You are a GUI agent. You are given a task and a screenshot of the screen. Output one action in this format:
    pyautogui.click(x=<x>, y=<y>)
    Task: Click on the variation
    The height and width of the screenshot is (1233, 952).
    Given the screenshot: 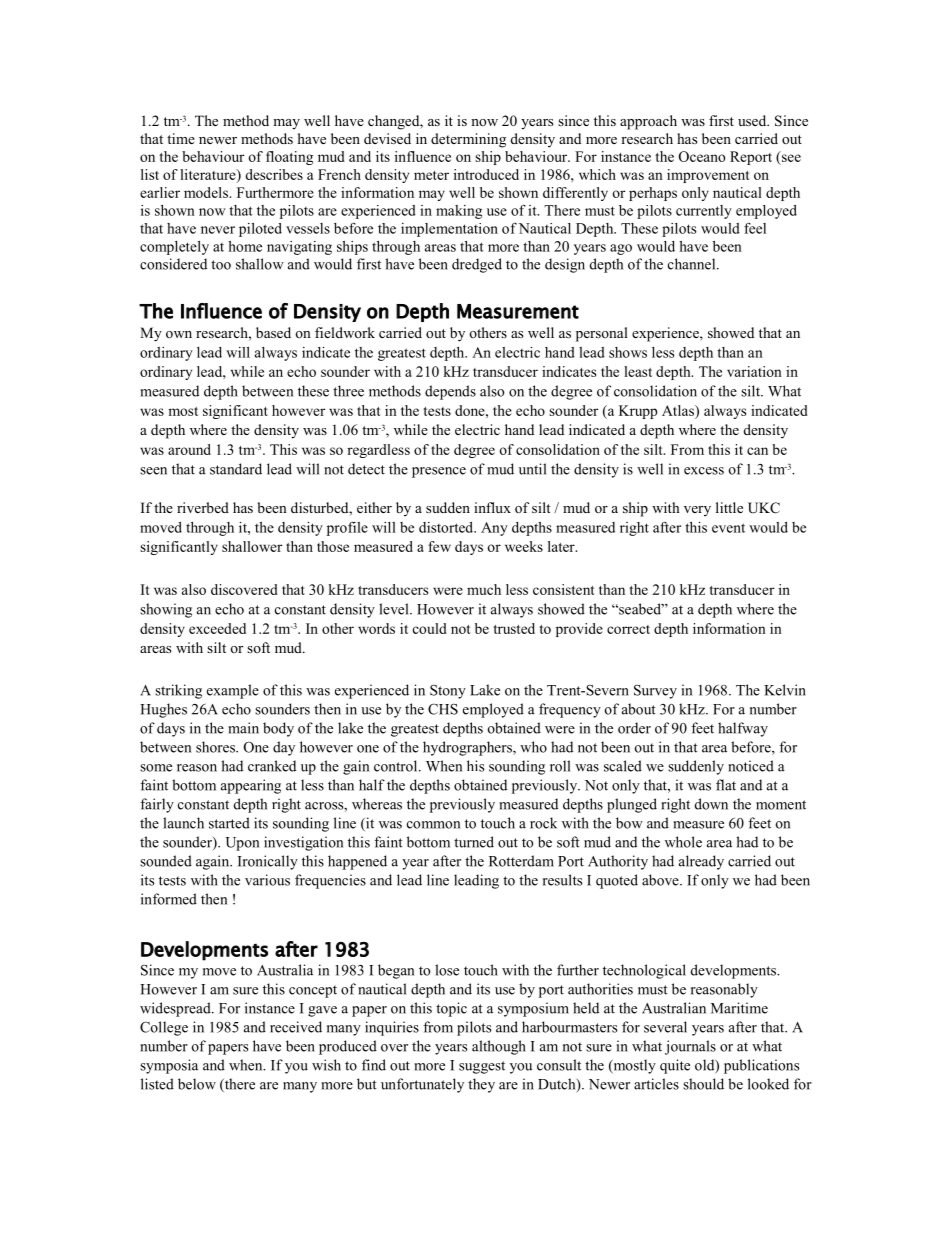 What is the action you would take?
    pyautogui.click(x=754, y=371)
